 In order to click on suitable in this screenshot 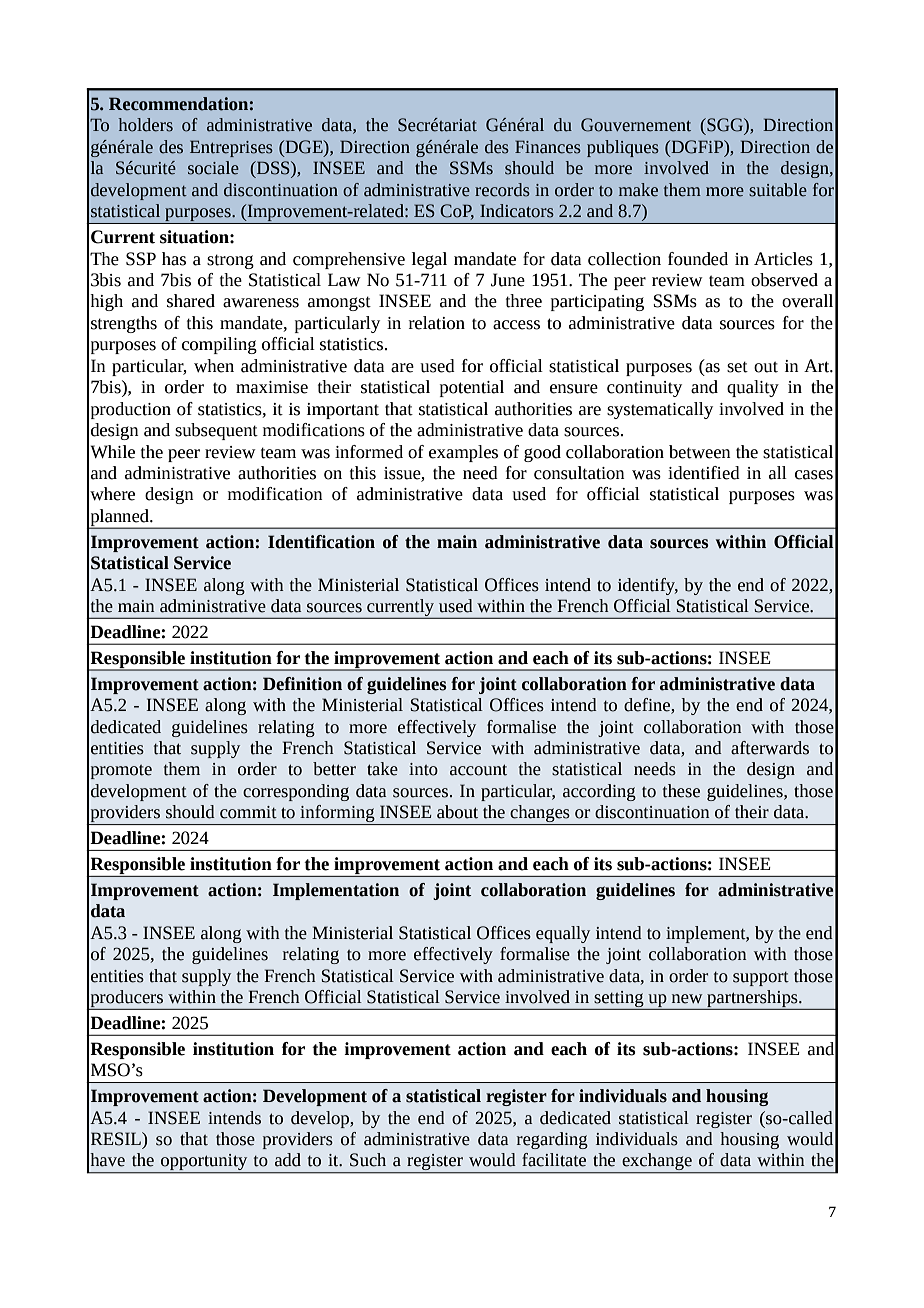, I will do `click(778, 190)`.
